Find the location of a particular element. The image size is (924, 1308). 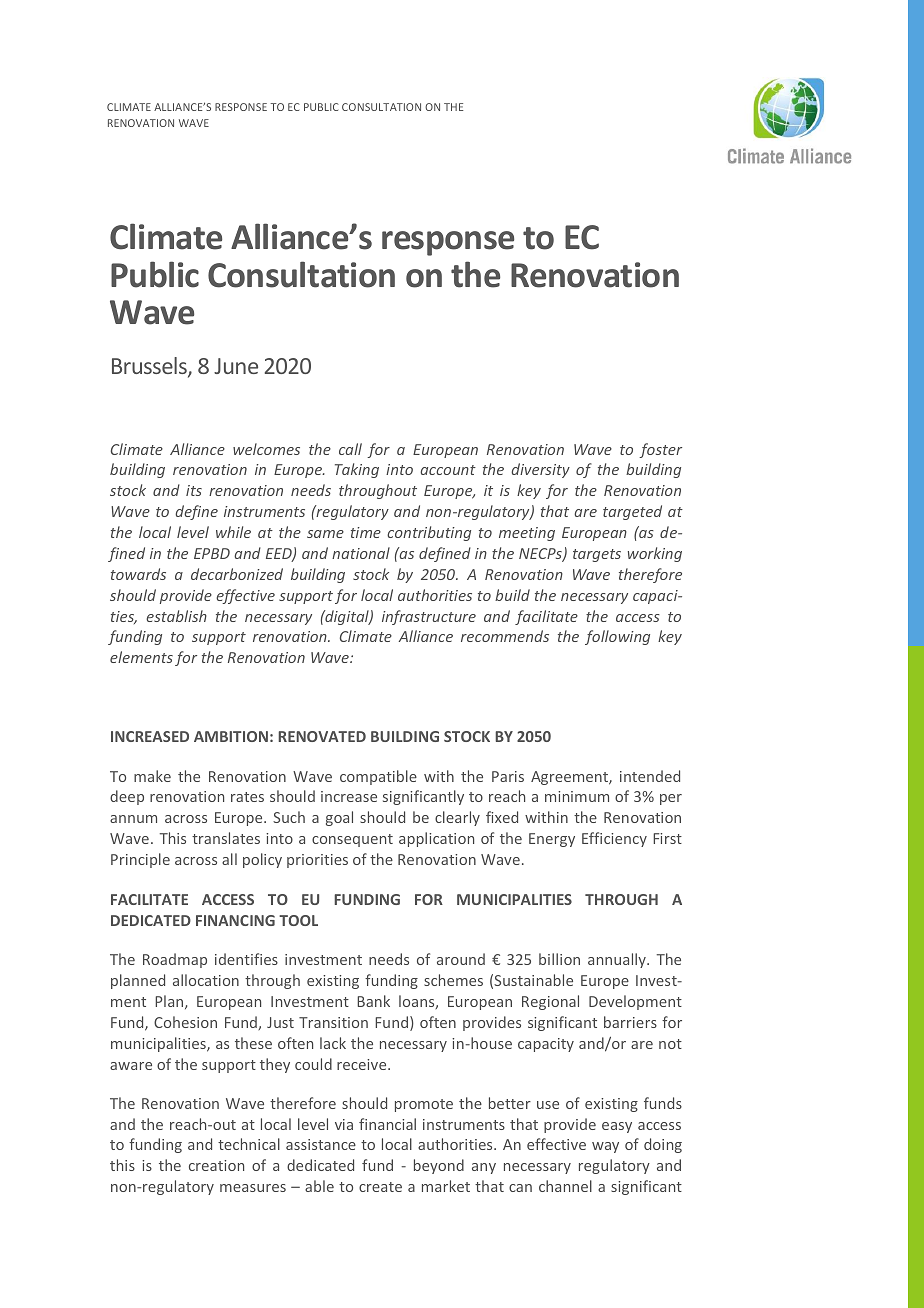

way is located at coordinates (605, 1147).
